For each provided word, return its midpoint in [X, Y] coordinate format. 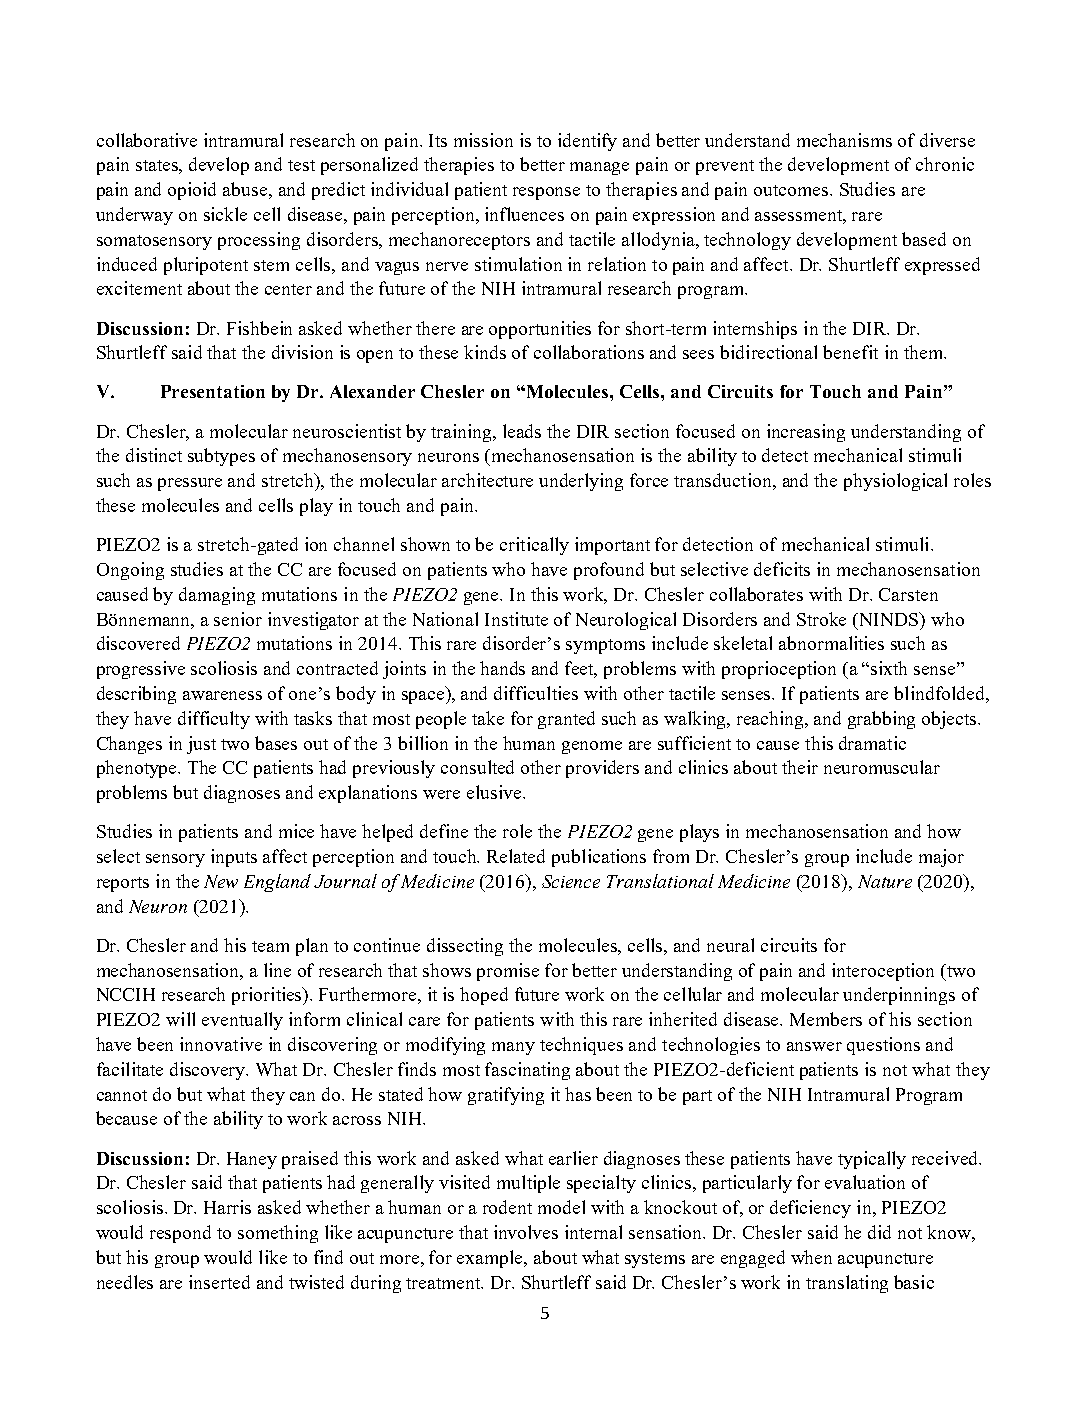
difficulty [214, 720]
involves [526, 1232]
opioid [192, 191]
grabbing [881, 720]
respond [180, 1234]
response [546, 193]
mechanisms [844, 140]
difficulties [536, 693]
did [879, 1232]
